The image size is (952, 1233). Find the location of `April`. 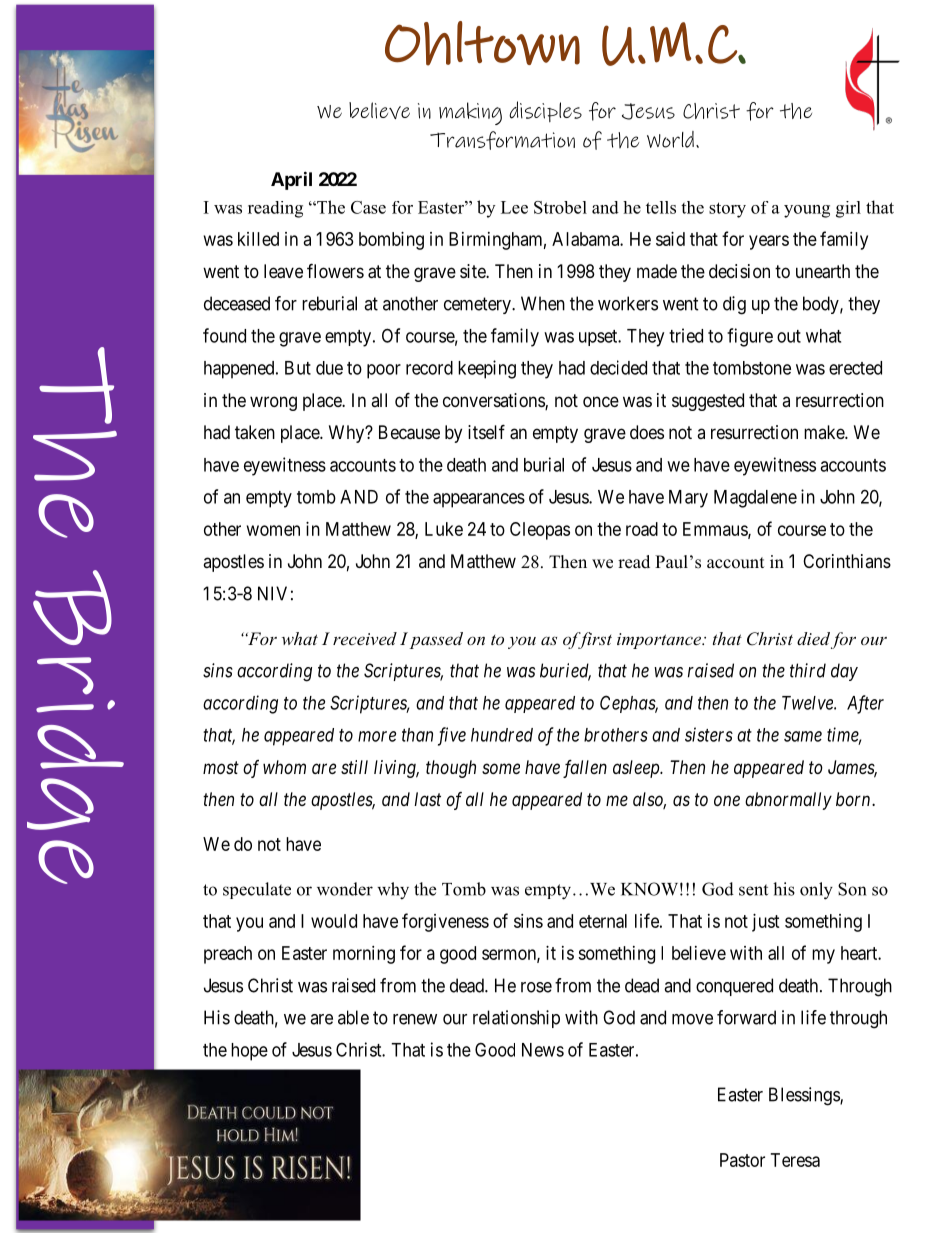

April is located at coordinates (291, 180).
